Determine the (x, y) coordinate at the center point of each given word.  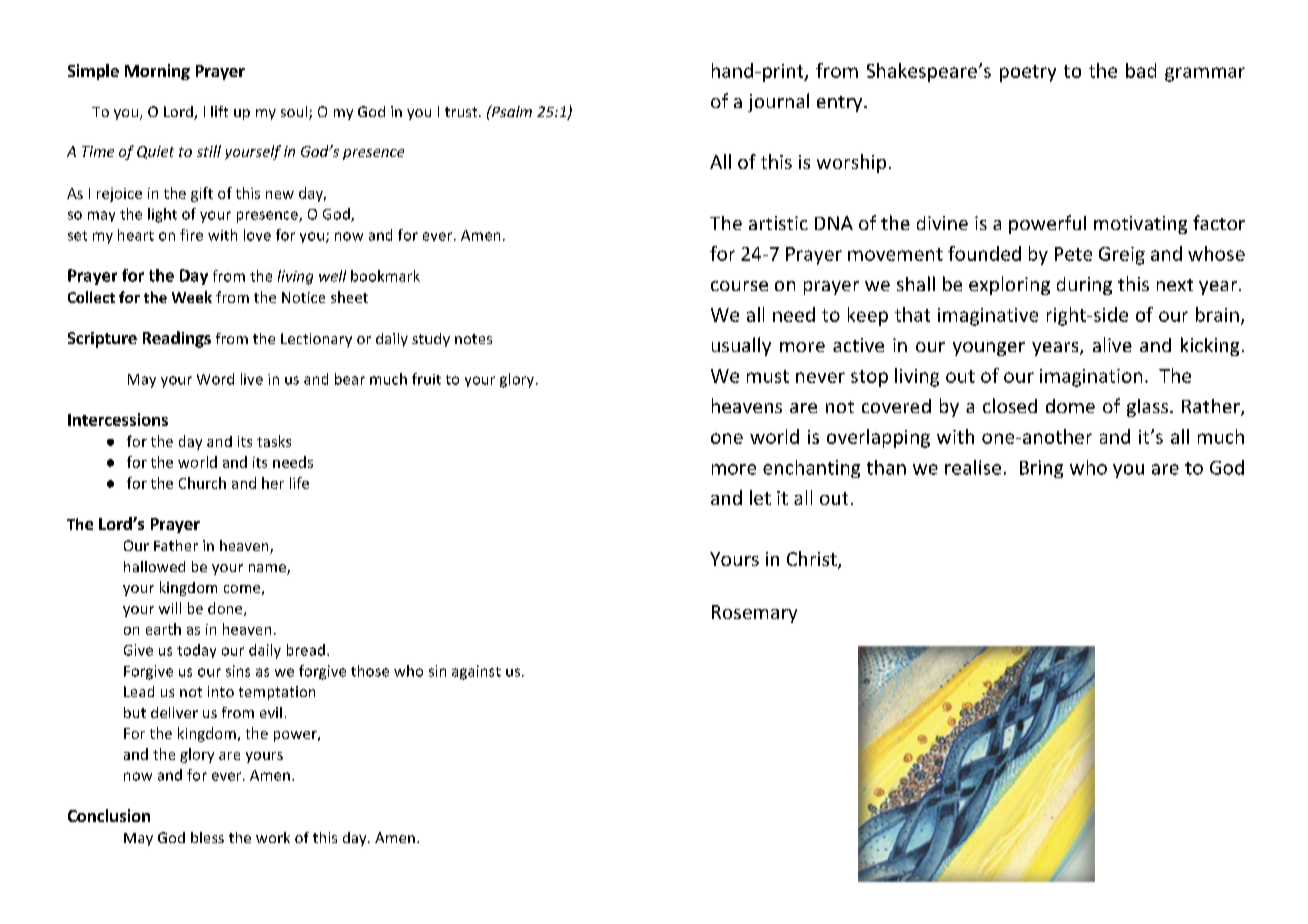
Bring (1041, 469)
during (1084, 286)
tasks (274, 441)
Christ (813, 560)
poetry (1028, 73)
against (476, 672)
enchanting (811, 469)
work (273, 837)
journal (778, 102)
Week (192, 297)
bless (207, 837)
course (739, 286)
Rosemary (754, 614)
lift (219, 111)
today (196, 651)
